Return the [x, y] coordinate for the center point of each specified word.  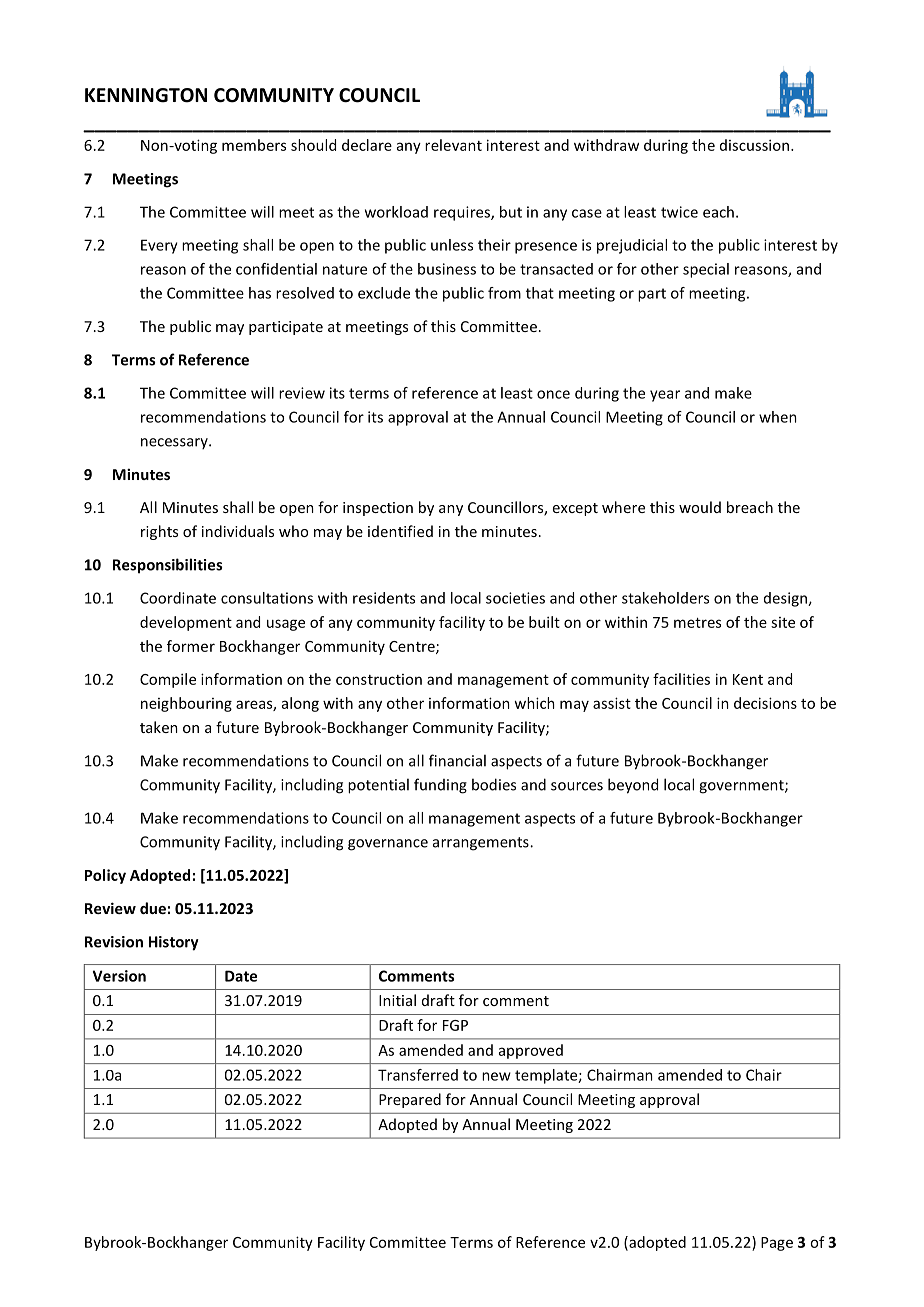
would [700, 507]
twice [679, 212]
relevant [453, 145]
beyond [633, 786]
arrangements [482, 844]
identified [400, 531]
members [254, 145]
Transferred [418, 1075]
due [153, 908]
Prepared [410, 1100]
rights [159, 532]
